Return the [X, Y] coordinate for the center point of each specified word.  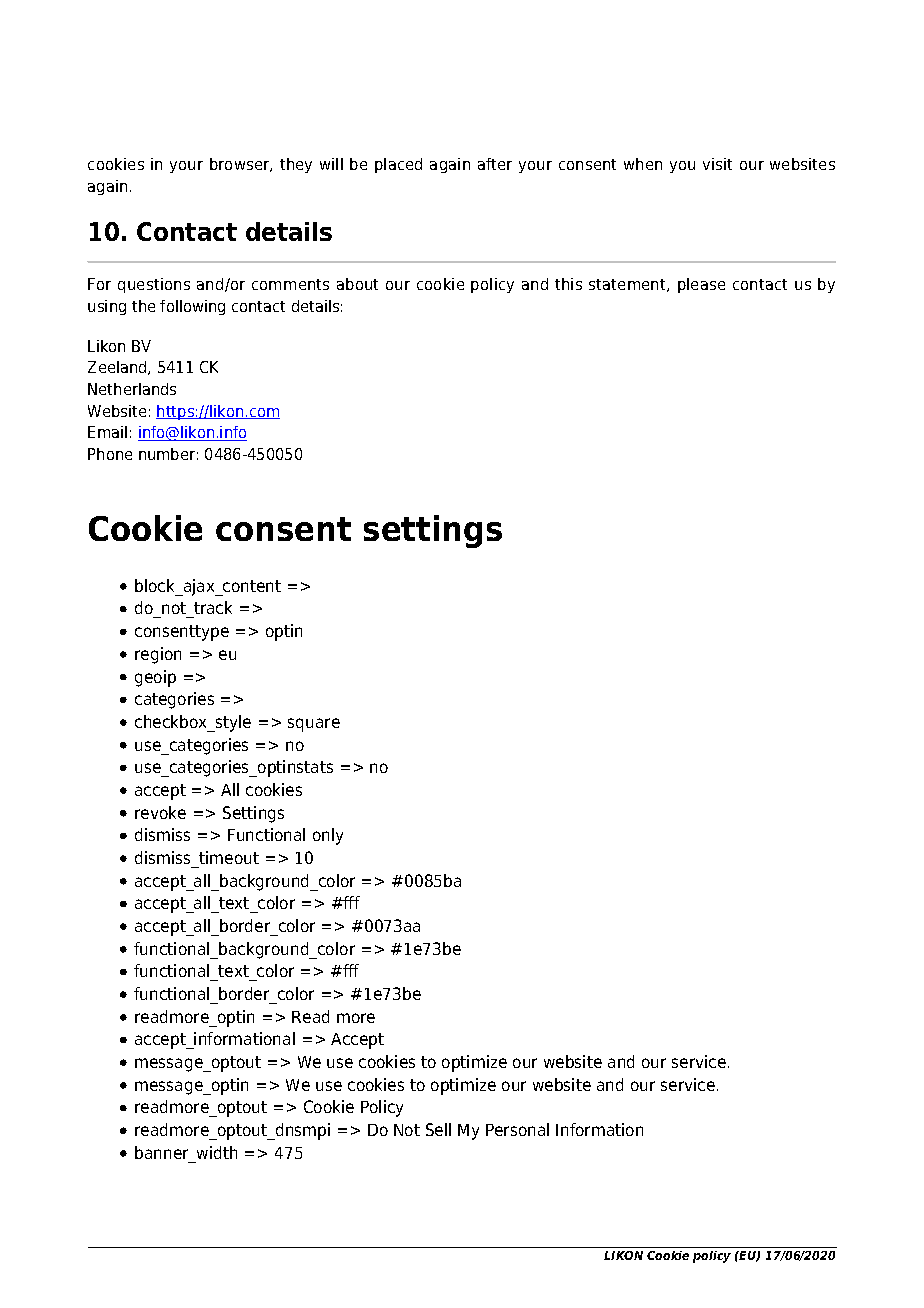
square [314, 725]
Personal [517, 1129]
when [643, 164]
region [158, 655]
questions [154, 285]
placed [398, 165]
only [328, 836]
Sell [438, 1129]
